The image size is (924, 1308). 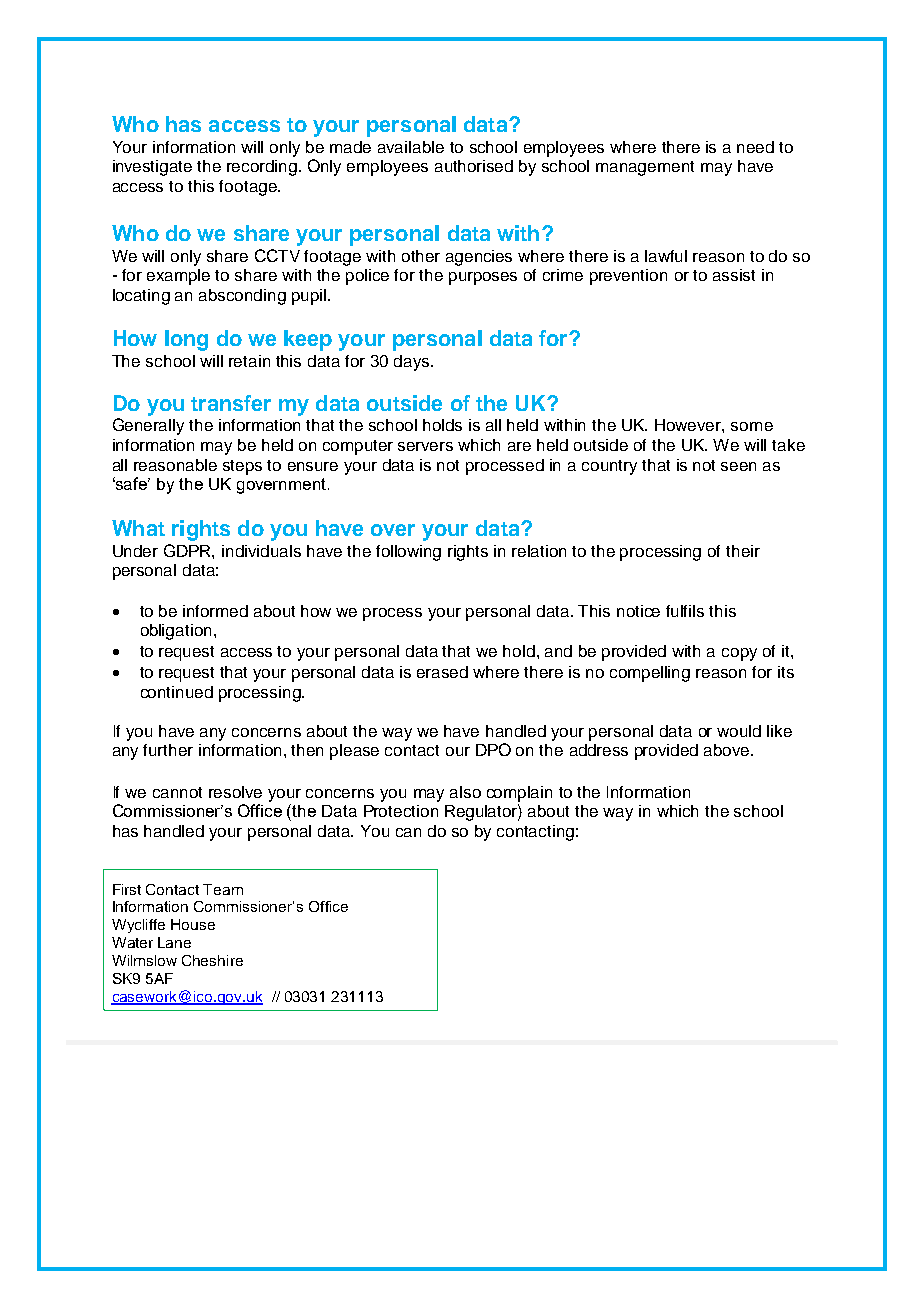 I want to click on servers, so click(x=425, y=446).
